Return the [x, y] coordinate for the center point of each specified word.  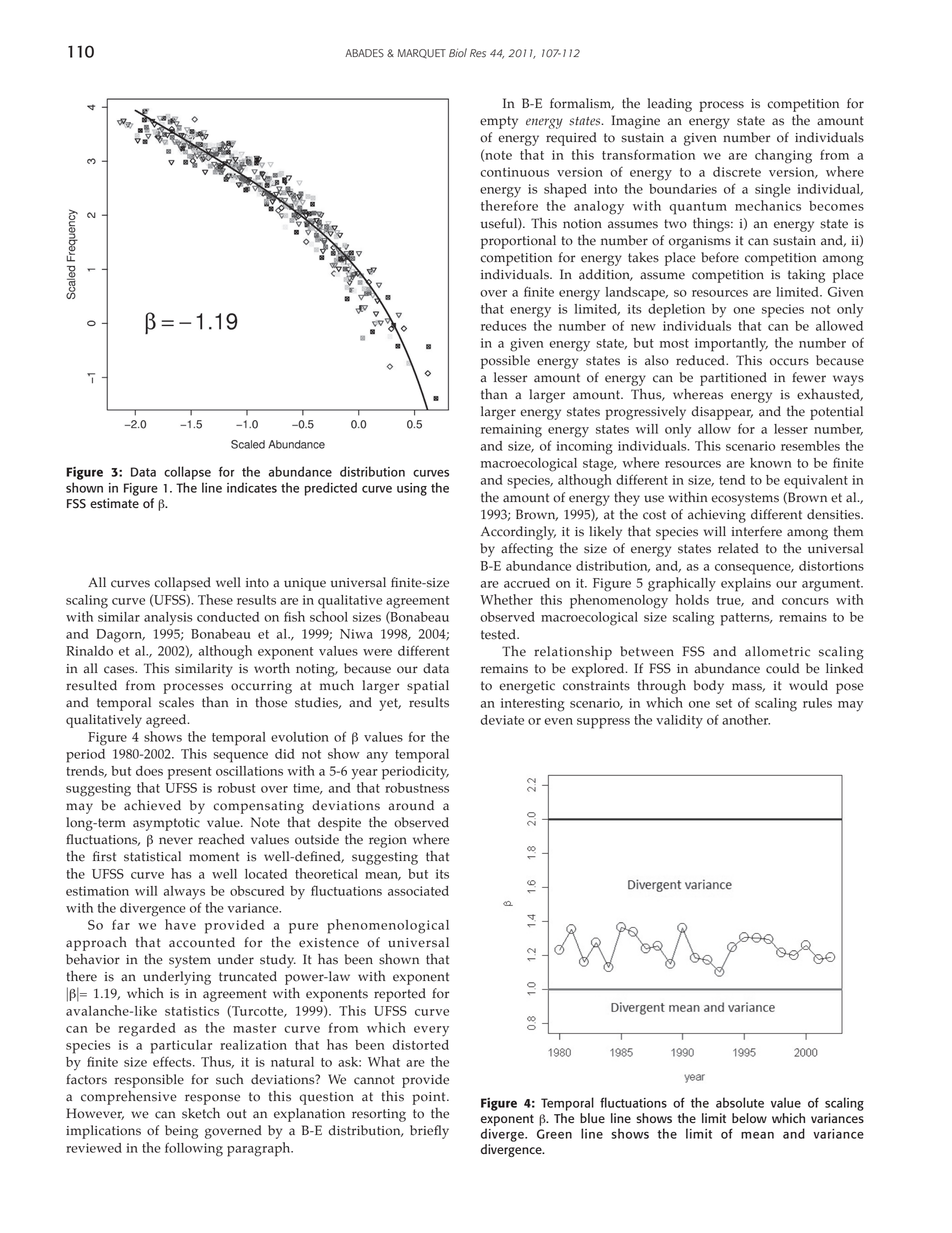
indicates [252, 487]
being [181, 1132]
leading [670, 105]
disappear [722, 413]
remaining [511, 431]
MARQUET [422, 54]
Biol [458, 53]
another [746, 719]
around [411, 805]
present [190, 773]
